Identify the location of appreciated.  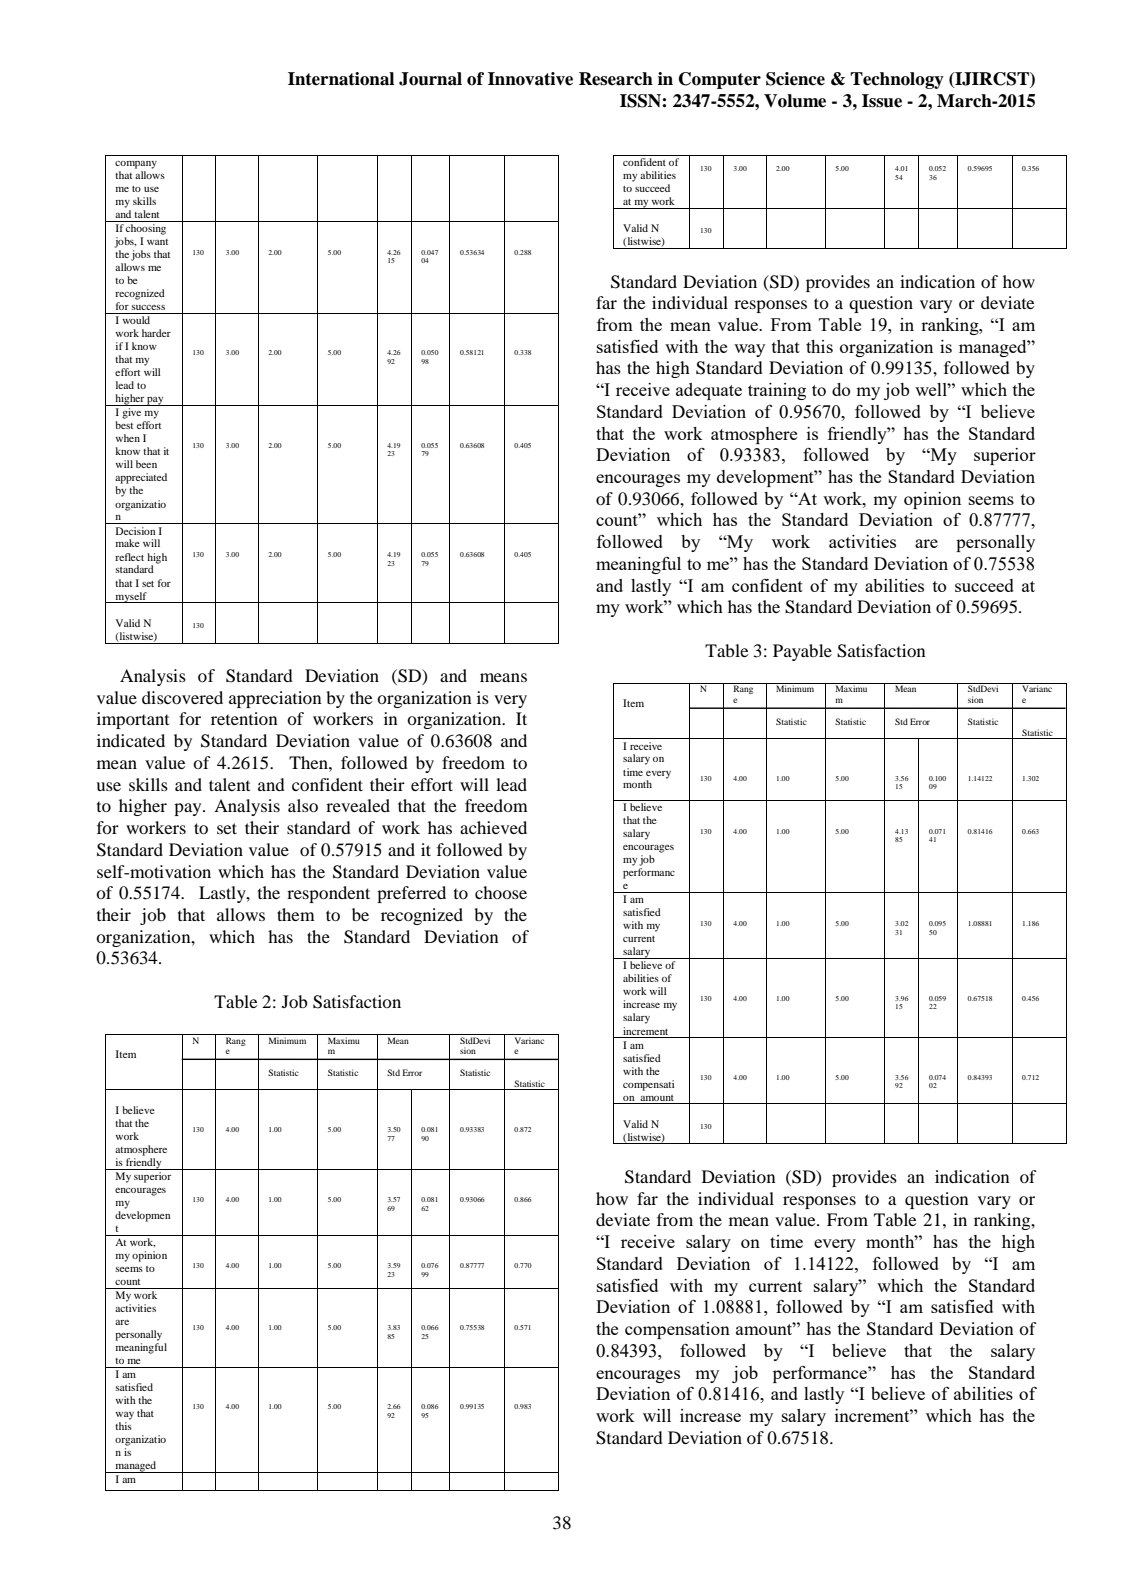
(141, 478).
